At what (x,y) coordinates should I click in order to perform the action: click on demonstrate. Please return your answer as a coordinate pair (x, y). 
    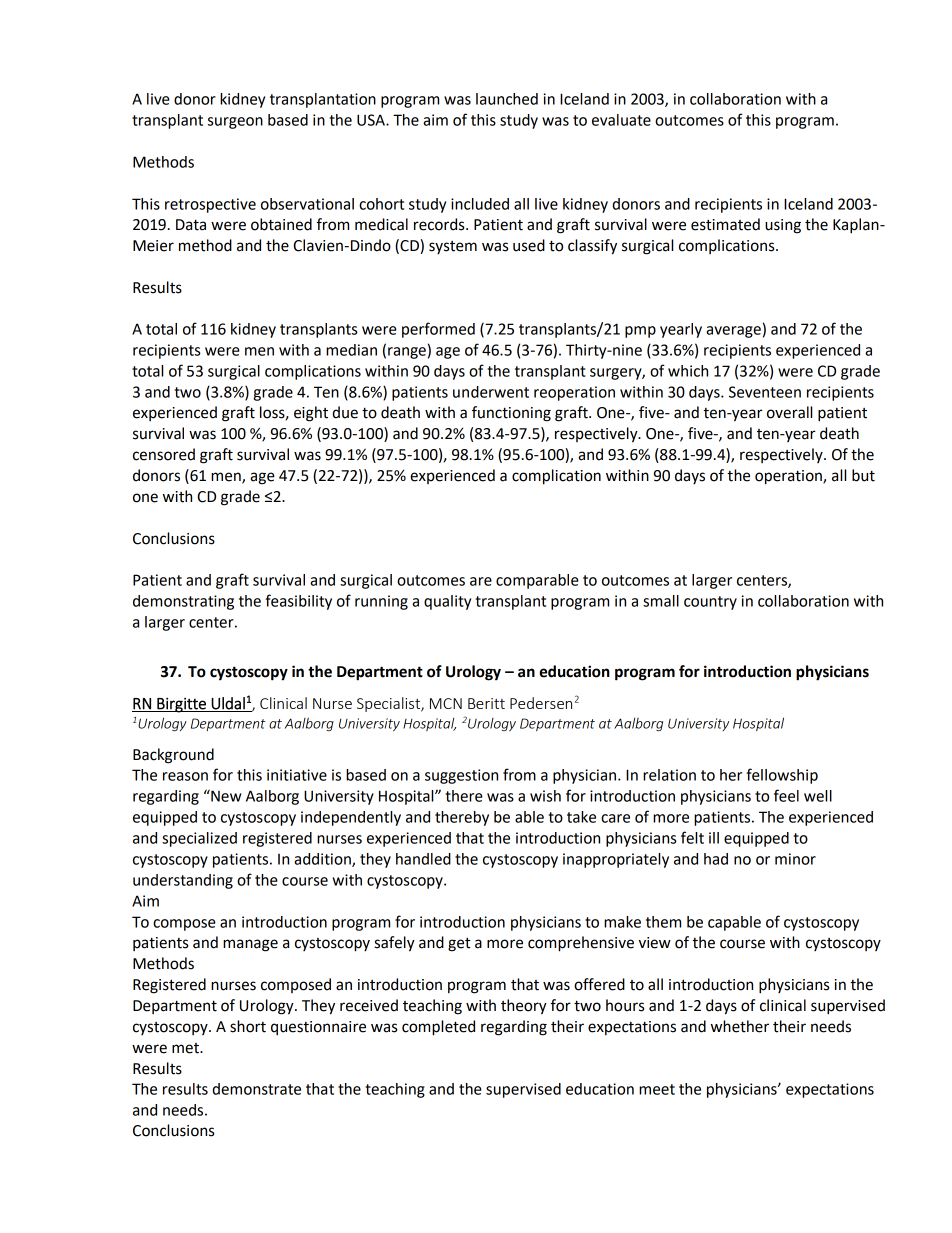
    Looking at the image, I should click on (256, 1089).
